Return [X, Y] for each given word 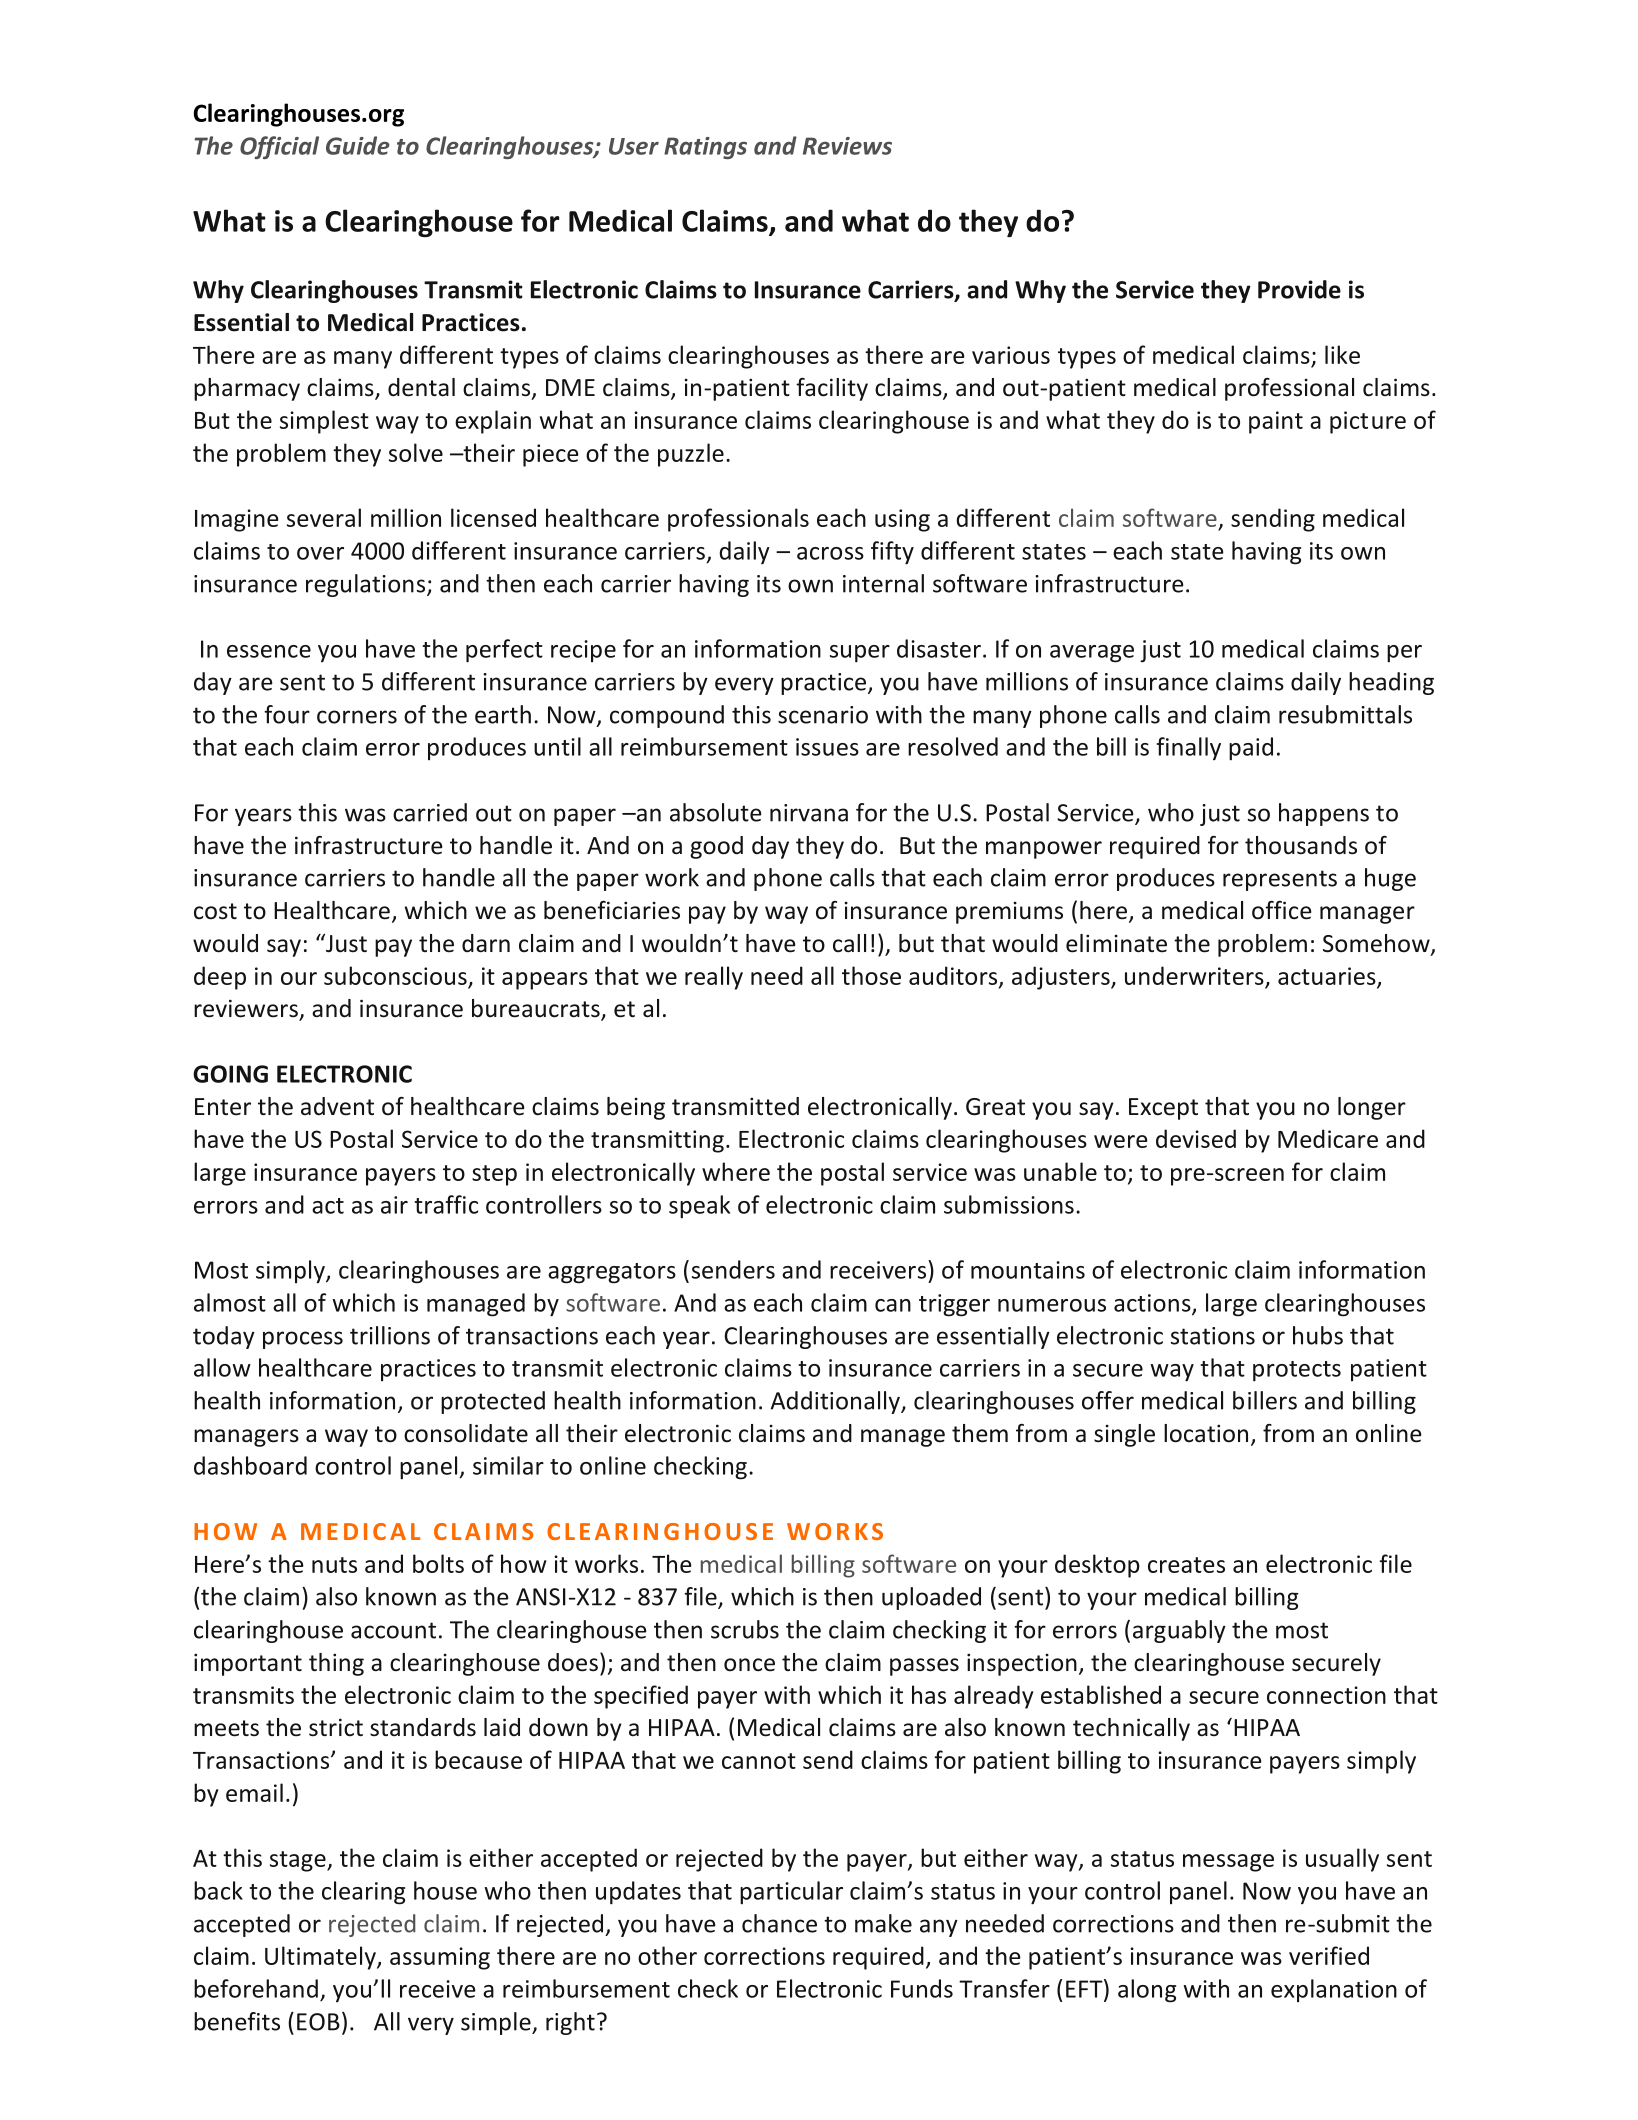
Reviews [847, 146]
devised [1196, 1138]
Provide [1299, 289]
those [871, 975]
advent [337, 1106]
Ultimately [321, 1958]
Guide [358, 145]
